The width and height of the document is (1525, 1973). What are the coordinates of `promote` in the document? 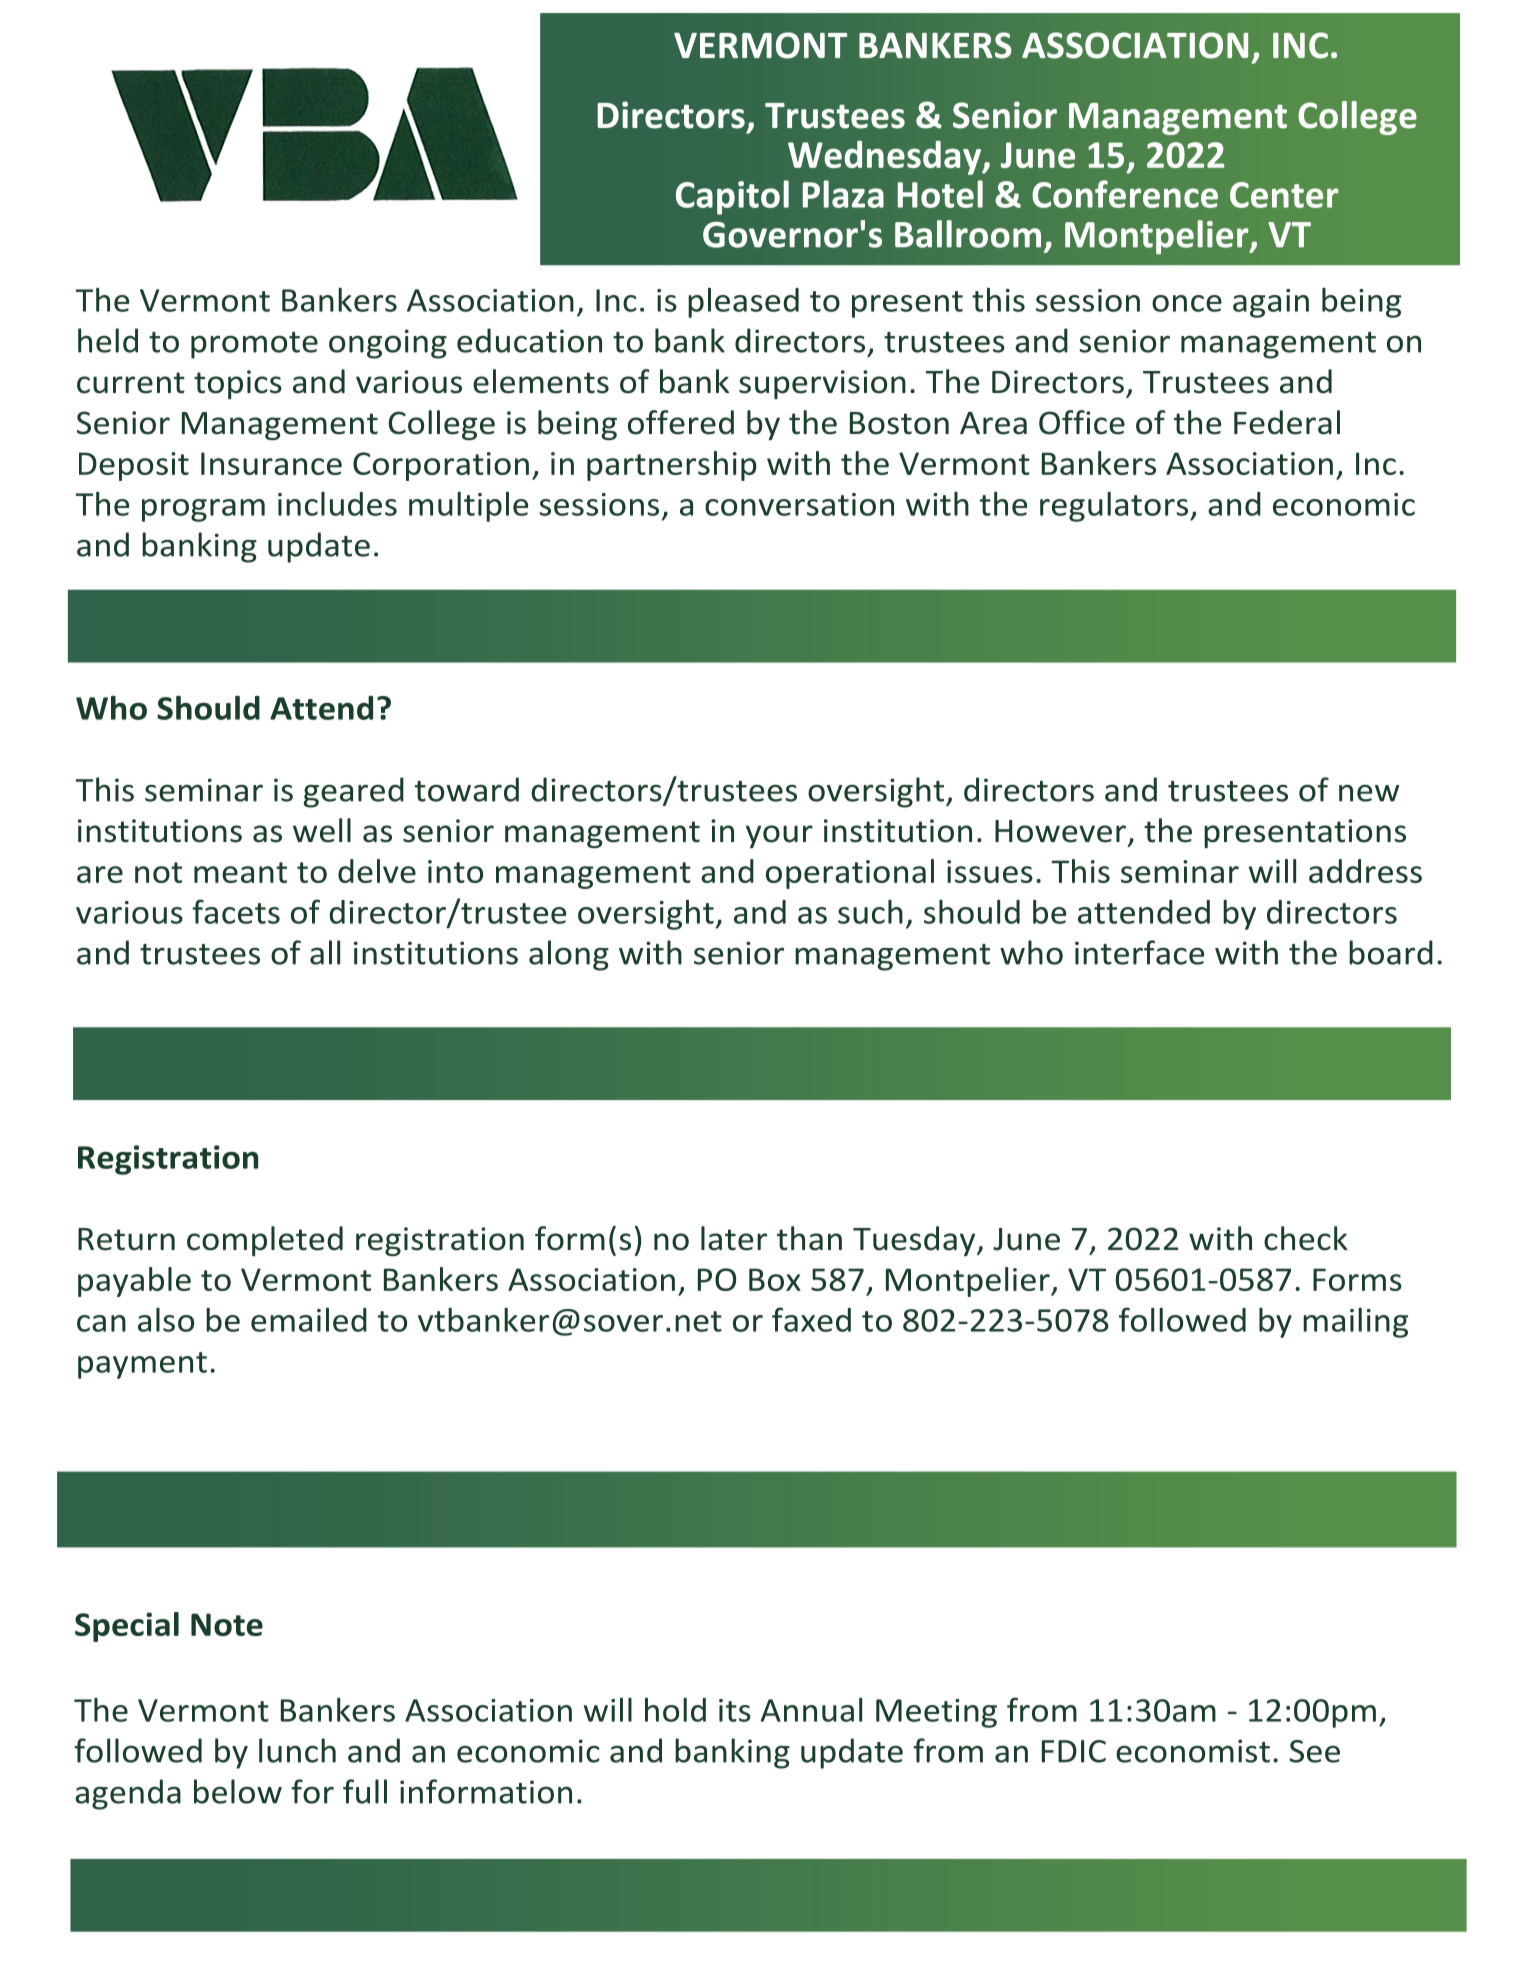 It's located at (254, 345).
